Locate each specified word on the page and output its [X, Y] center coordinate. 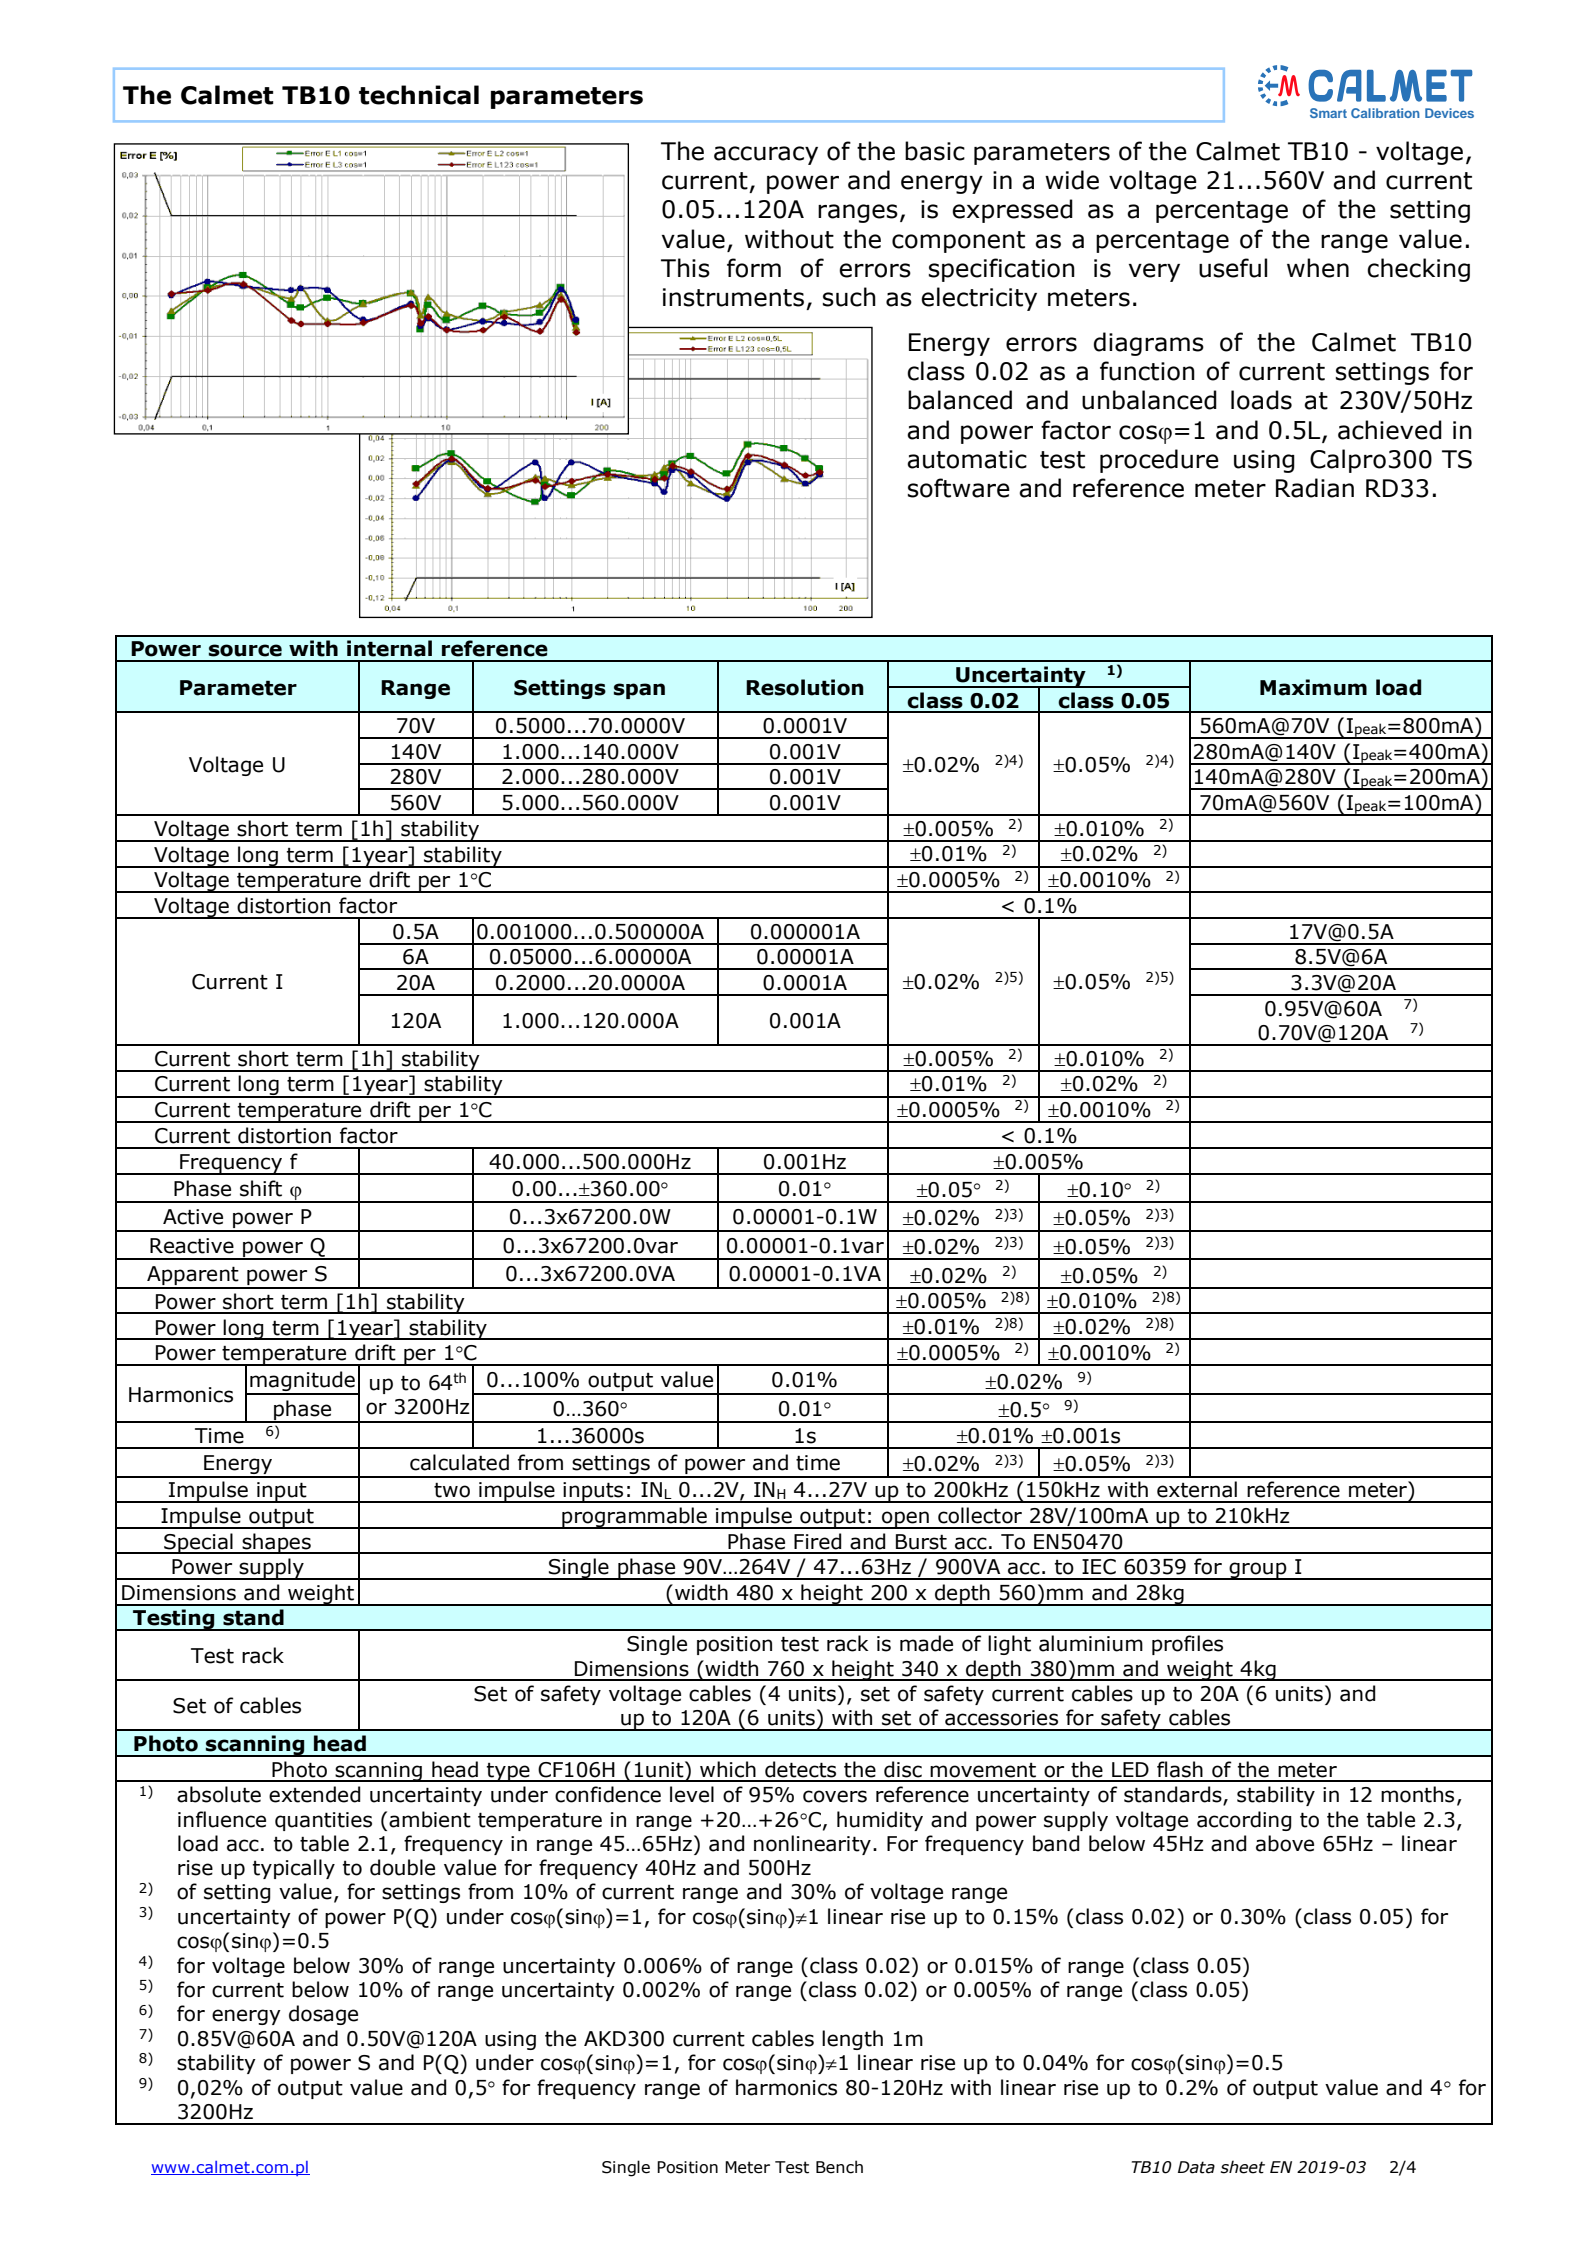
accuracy [766, 155]
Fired [818, 1541]
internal [389, 648]
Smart [1328, 113]
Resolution [805, 687]
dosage [323, 2015]
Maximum [1313, 687]
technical [419, 95]
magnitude [302, 1382]
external [1197, 1489]
